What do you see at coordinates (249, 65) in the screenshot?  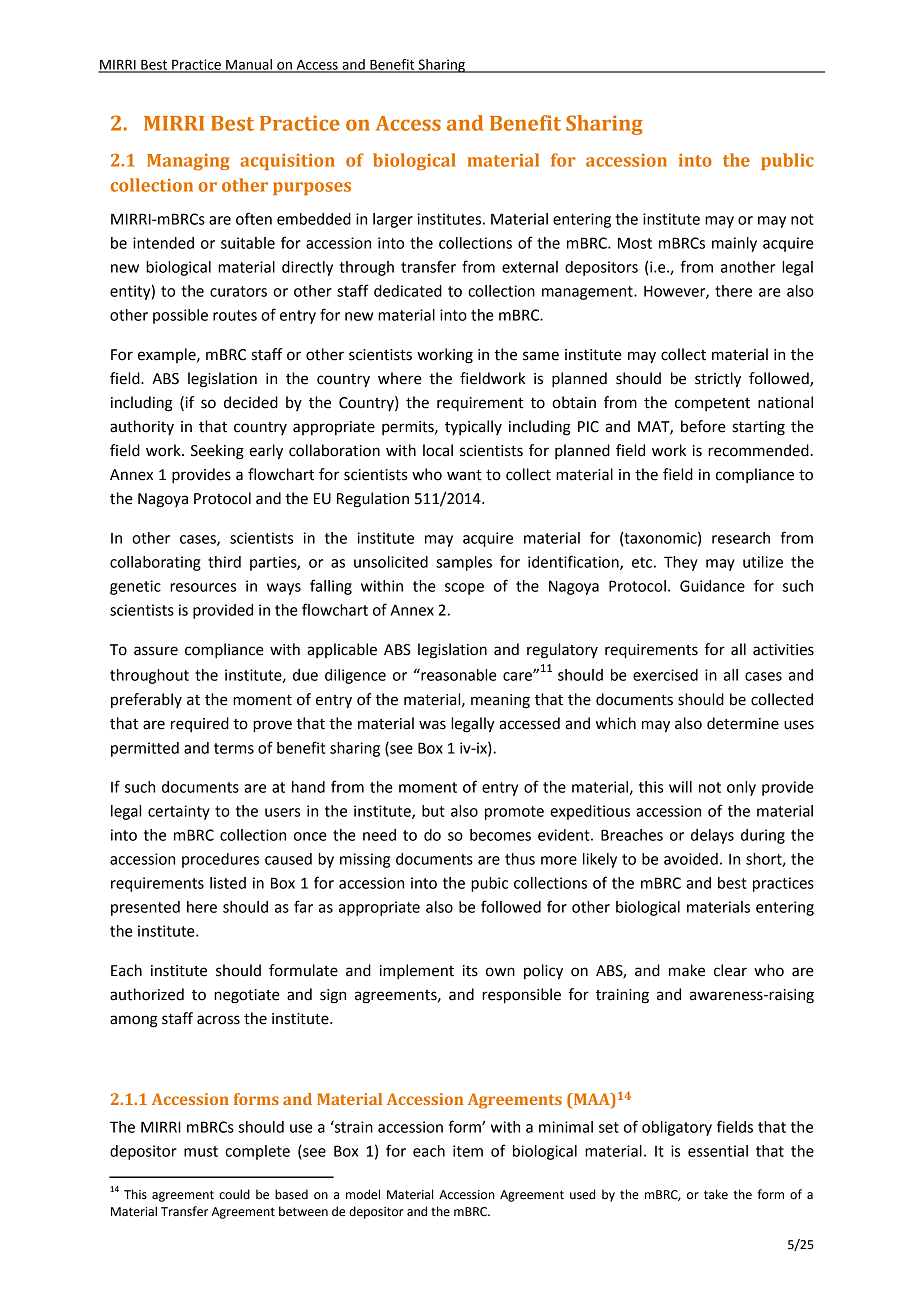 I see `Manual` at bounding box center [249, 65].
